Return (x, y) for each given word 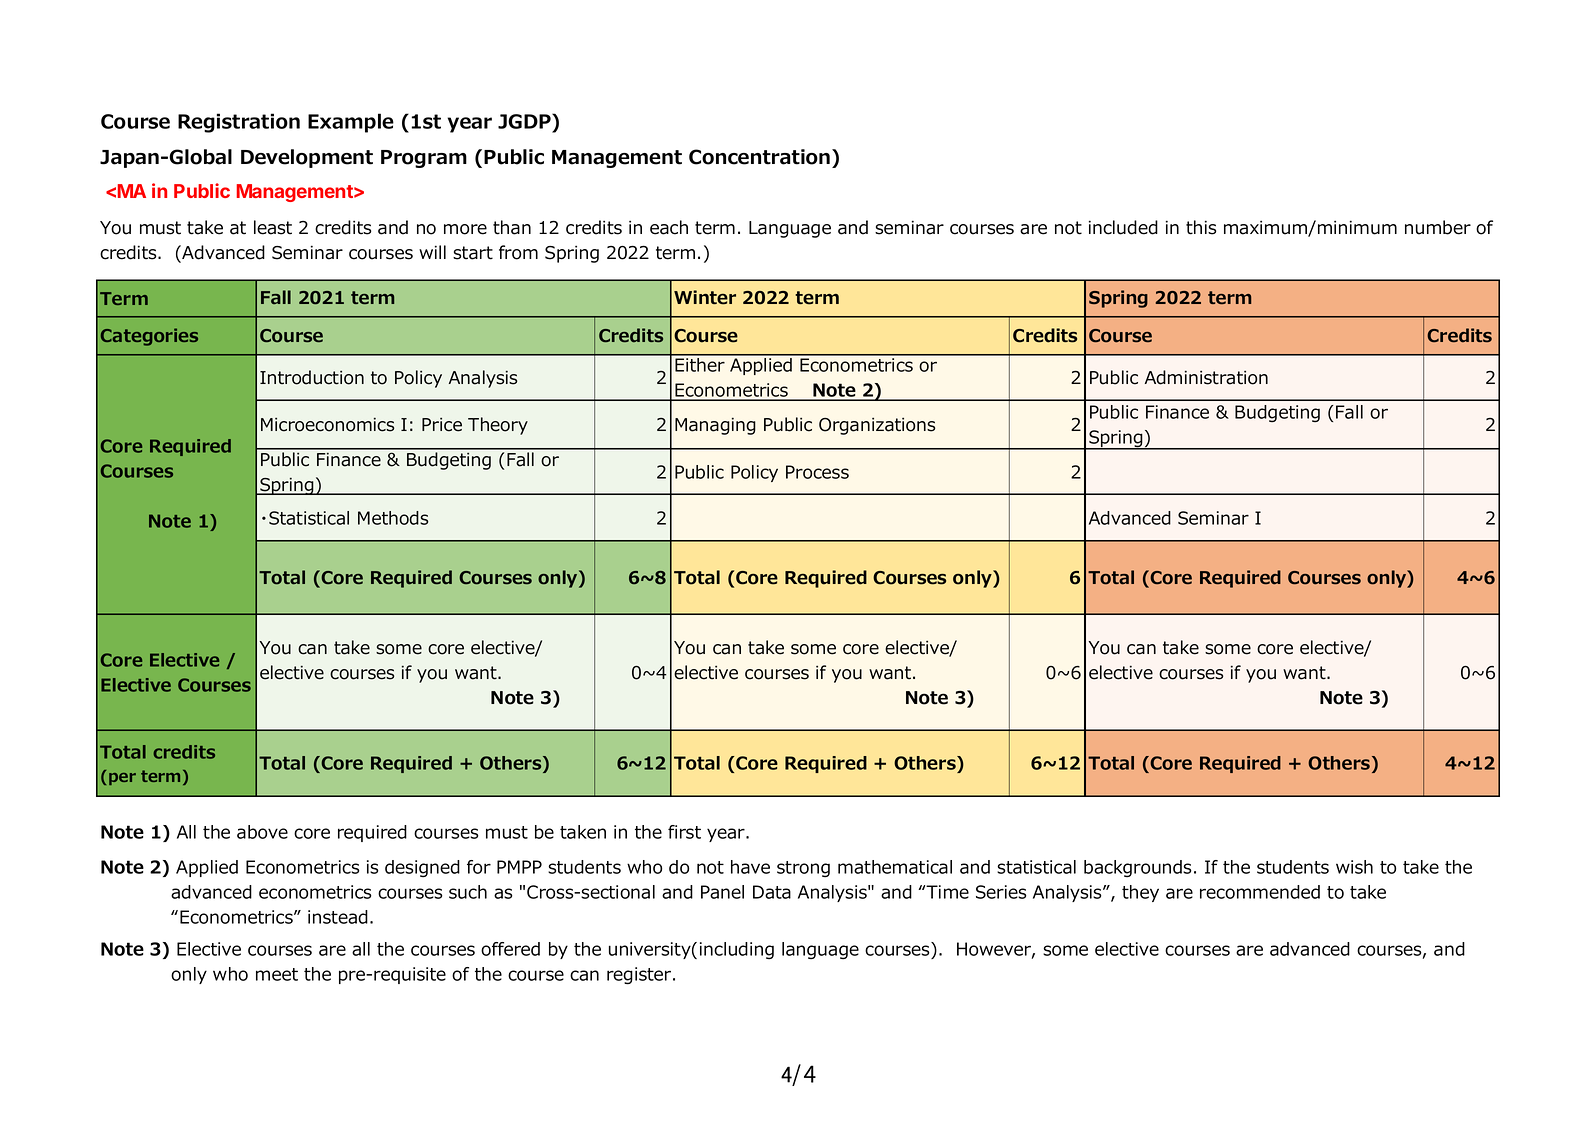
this (1201, 227)
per (122, 779)
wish (1354, 867)
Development (307, 158)
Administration (1206, 377)
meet (277, 974)
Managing (715, 426)
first (684, 832)
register (640, 975)
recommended (1260, 892)
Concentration (761, 157)
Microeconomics (327, 425)
